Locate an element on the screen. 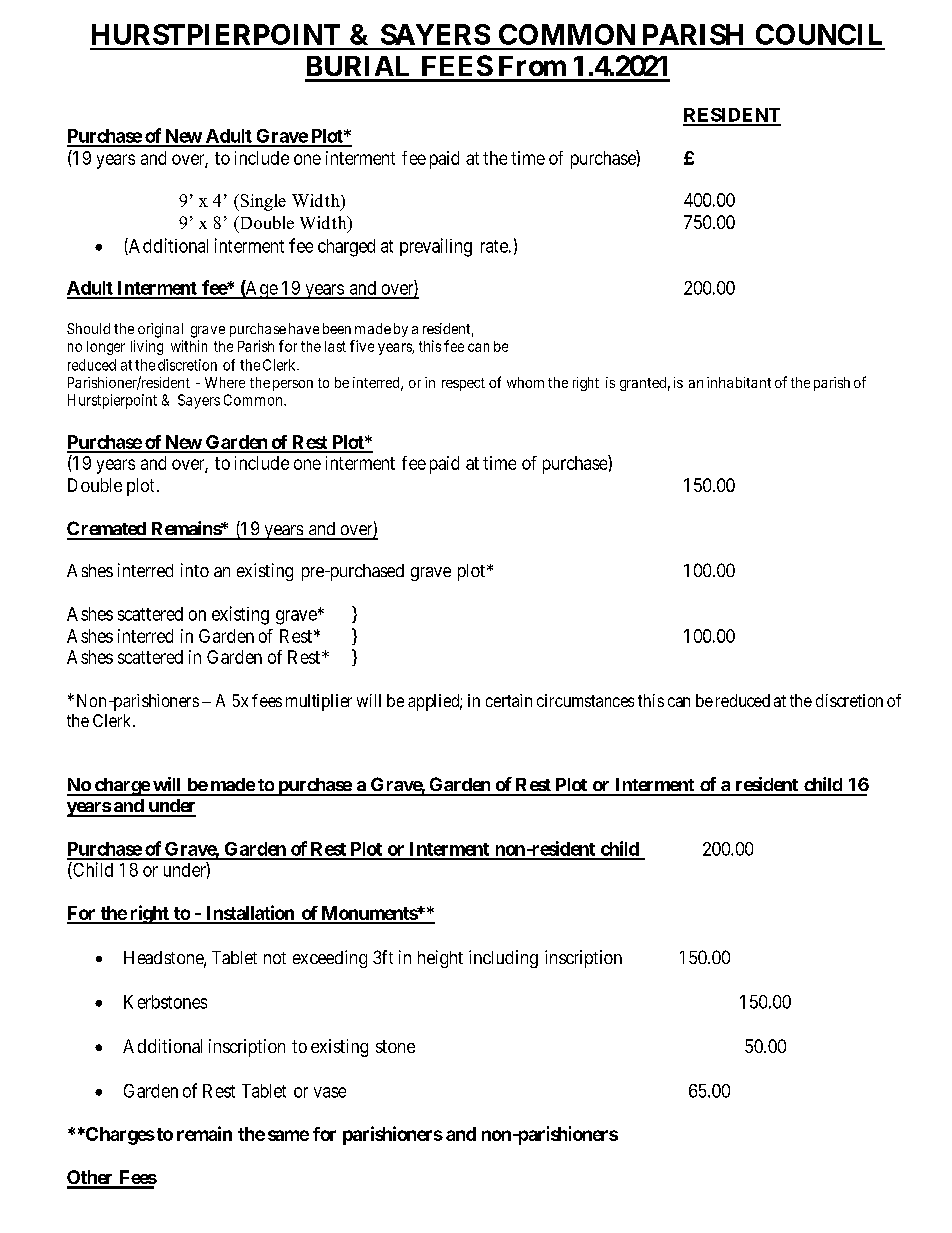 This screenshot has width=952, height=1233. Single is located at coordinates (262, 202).
